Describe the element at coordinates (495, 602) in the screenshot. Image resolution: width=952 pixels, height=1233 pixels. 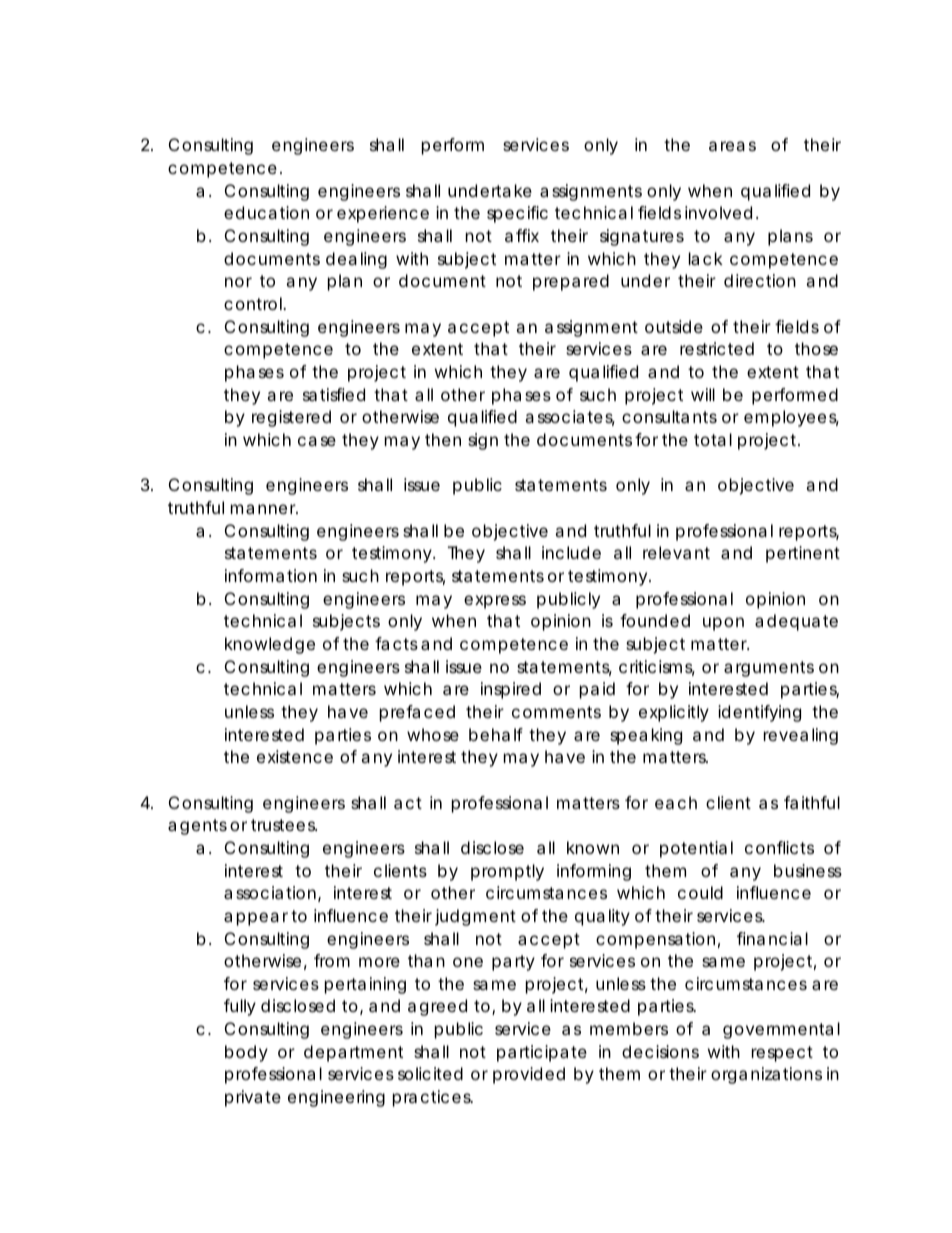
I see `express` at that location.
